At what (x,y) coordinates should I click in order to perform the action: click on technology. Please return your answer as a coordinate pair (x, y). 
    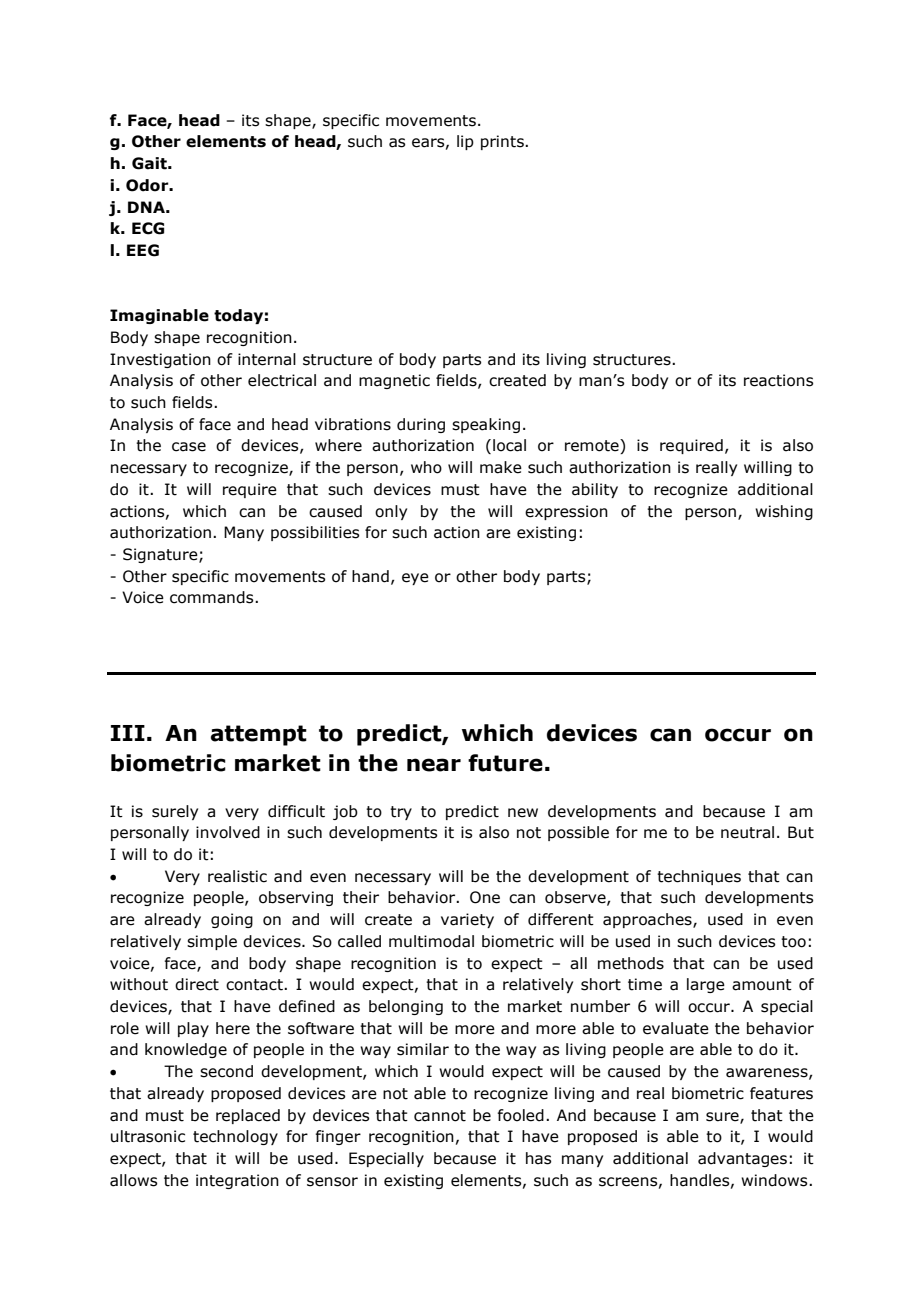
    Looking at the image, I should click on (235, 1137).
